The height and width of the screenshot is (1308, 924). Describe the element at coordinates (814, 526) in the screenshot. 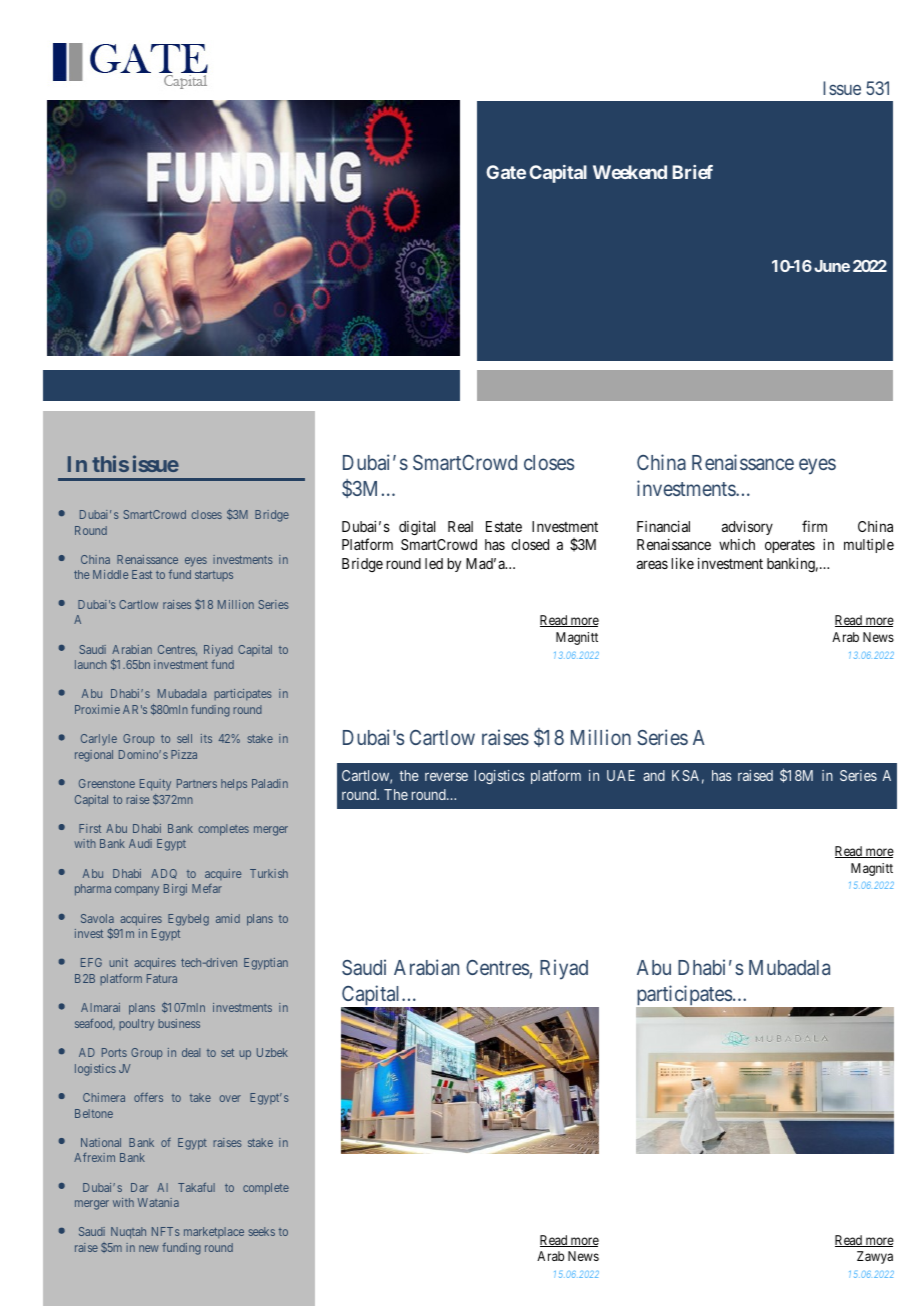

I see `firm` at that location.
